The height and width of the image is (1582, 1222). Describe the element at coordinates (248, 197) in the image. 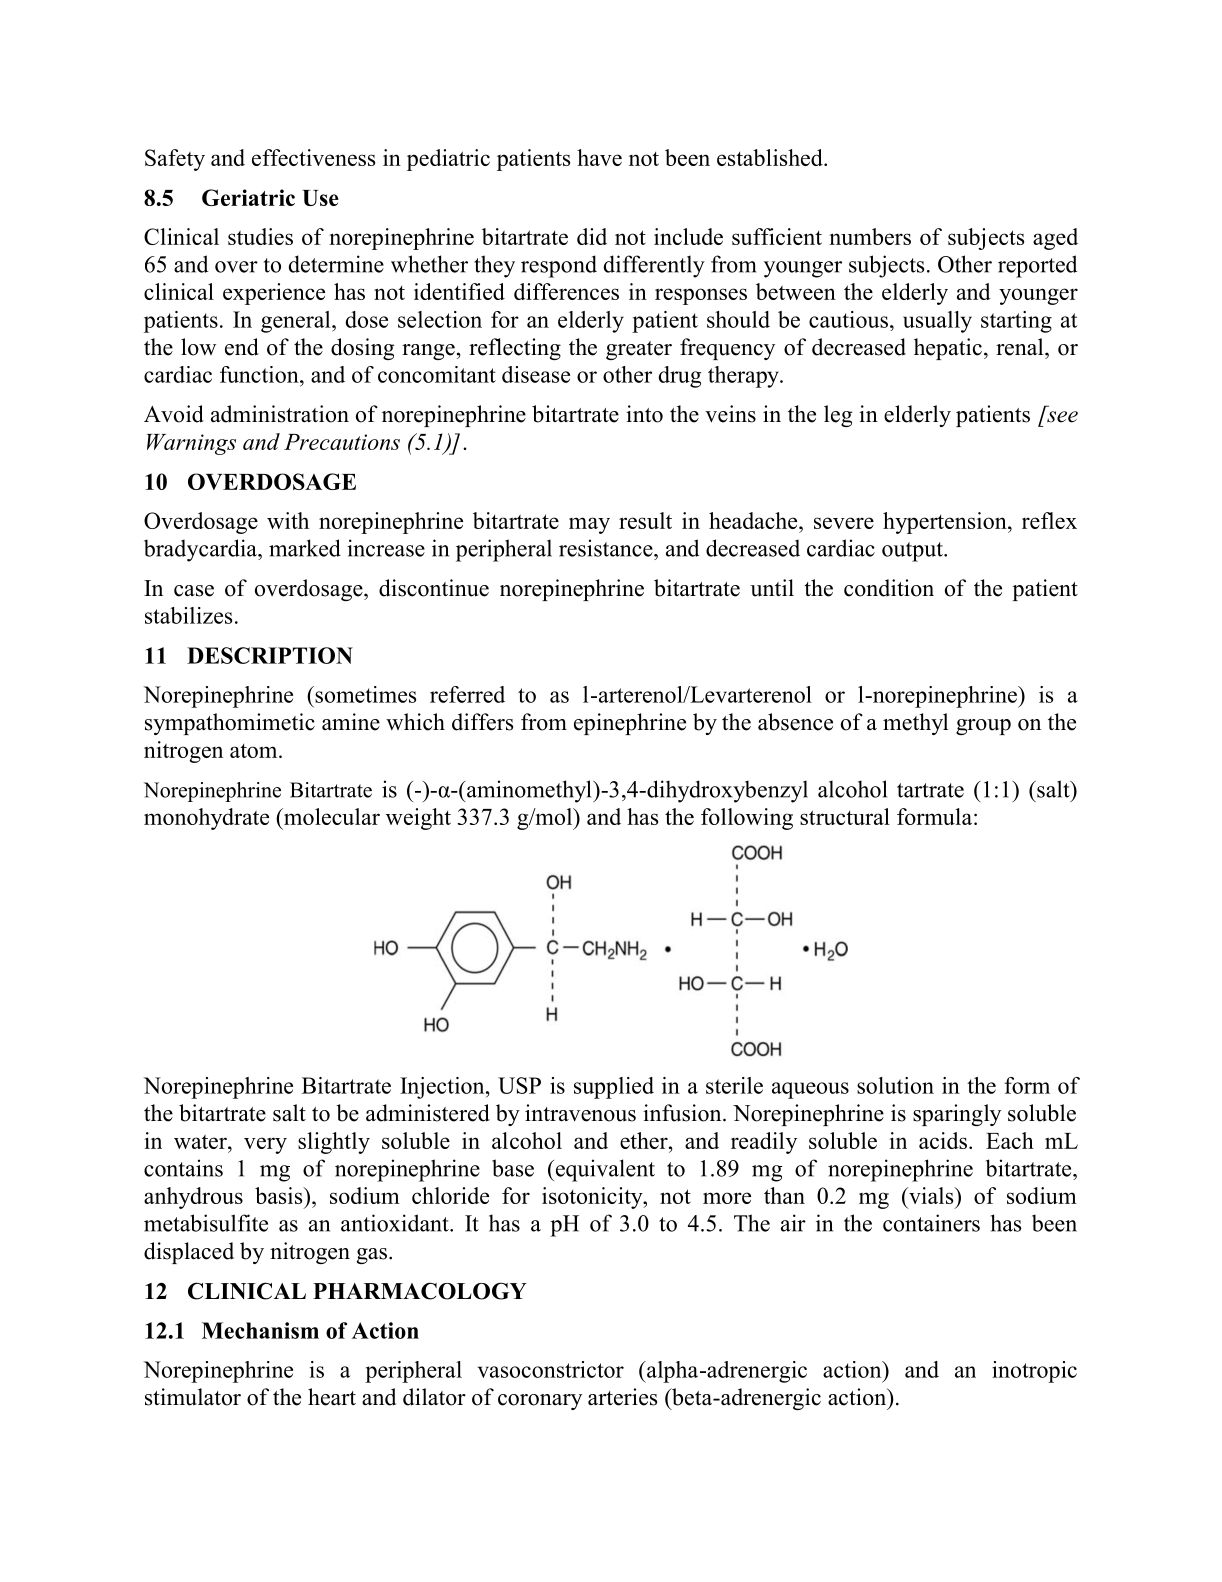

I see `Geriatric` at that location.
